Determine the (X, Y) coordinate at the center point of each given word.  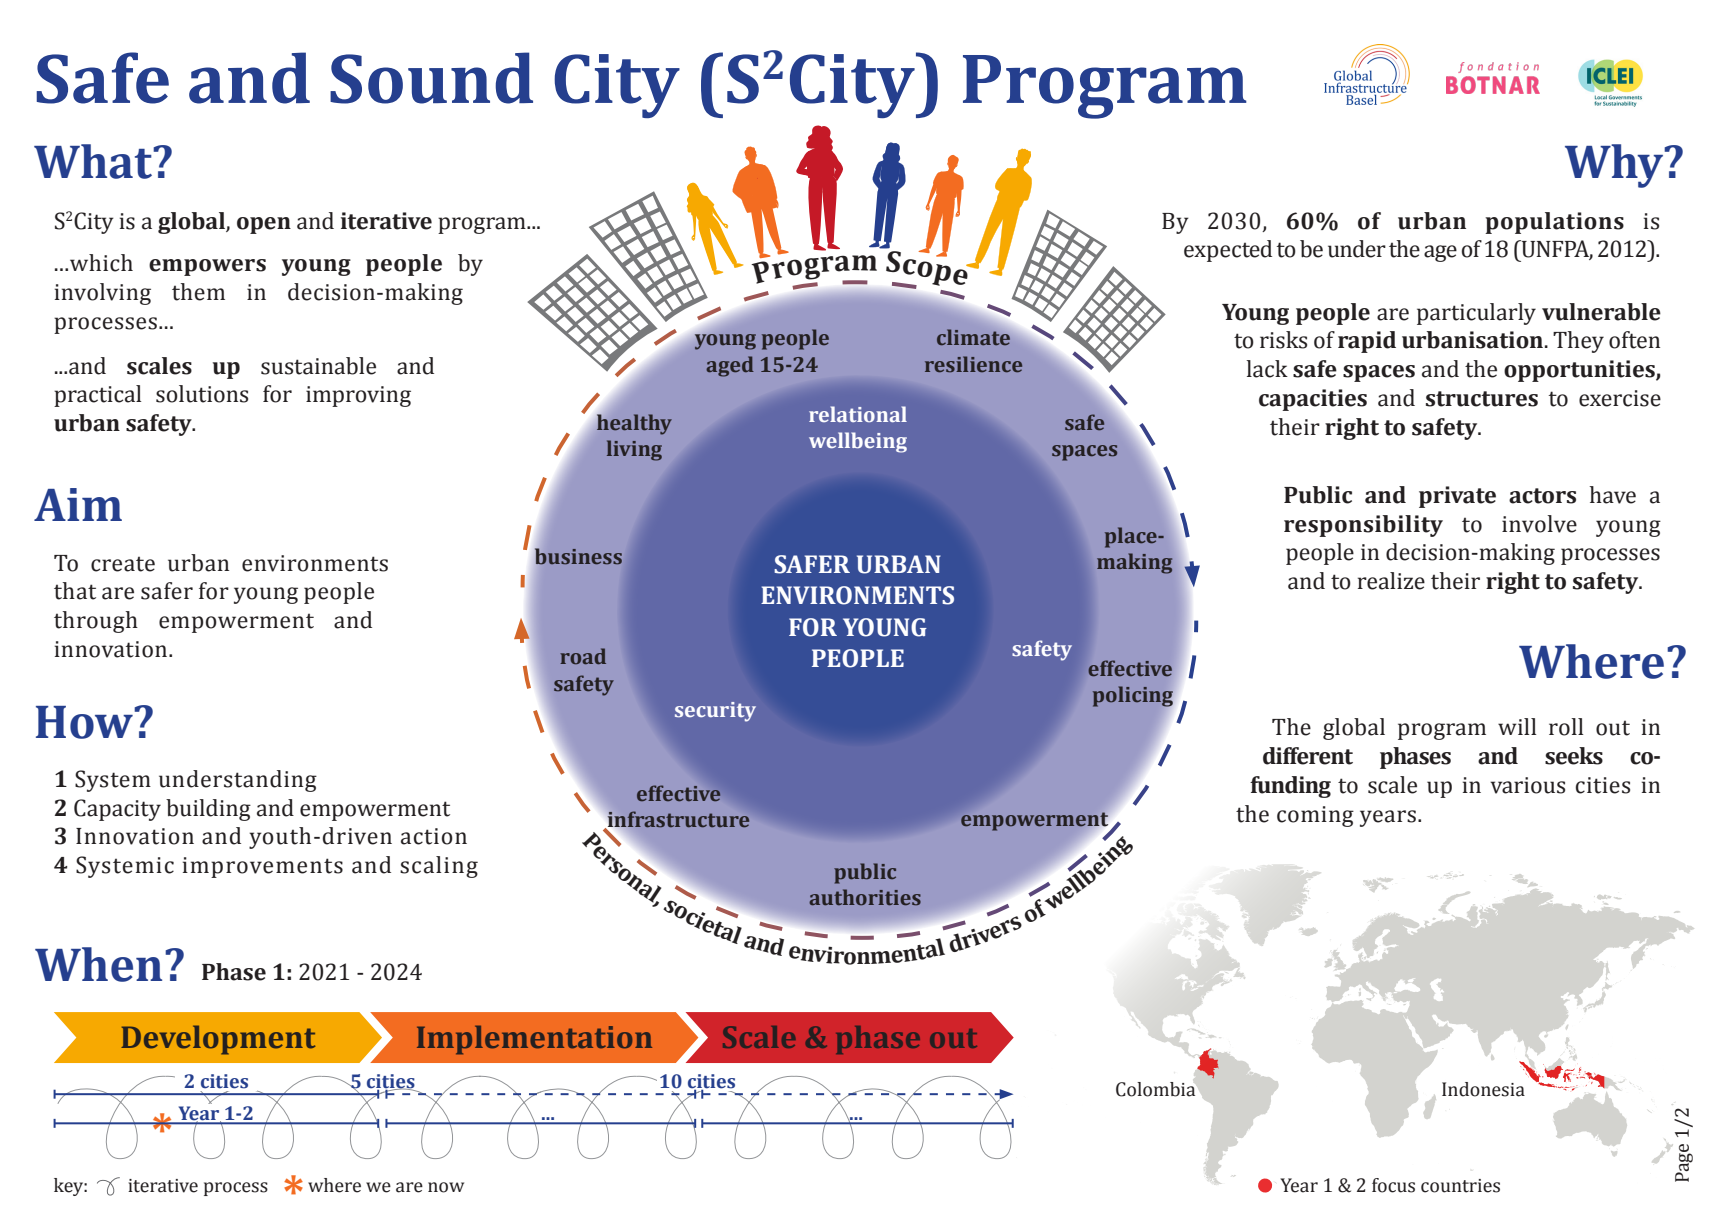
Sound (431, 78)
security (715, 712)
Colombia (1155, 1089)
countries (1460, 1186)
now (446, 1187)
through (96, 622)
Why (1615, 166)
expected (1228, 251)
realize (1391, 581)
